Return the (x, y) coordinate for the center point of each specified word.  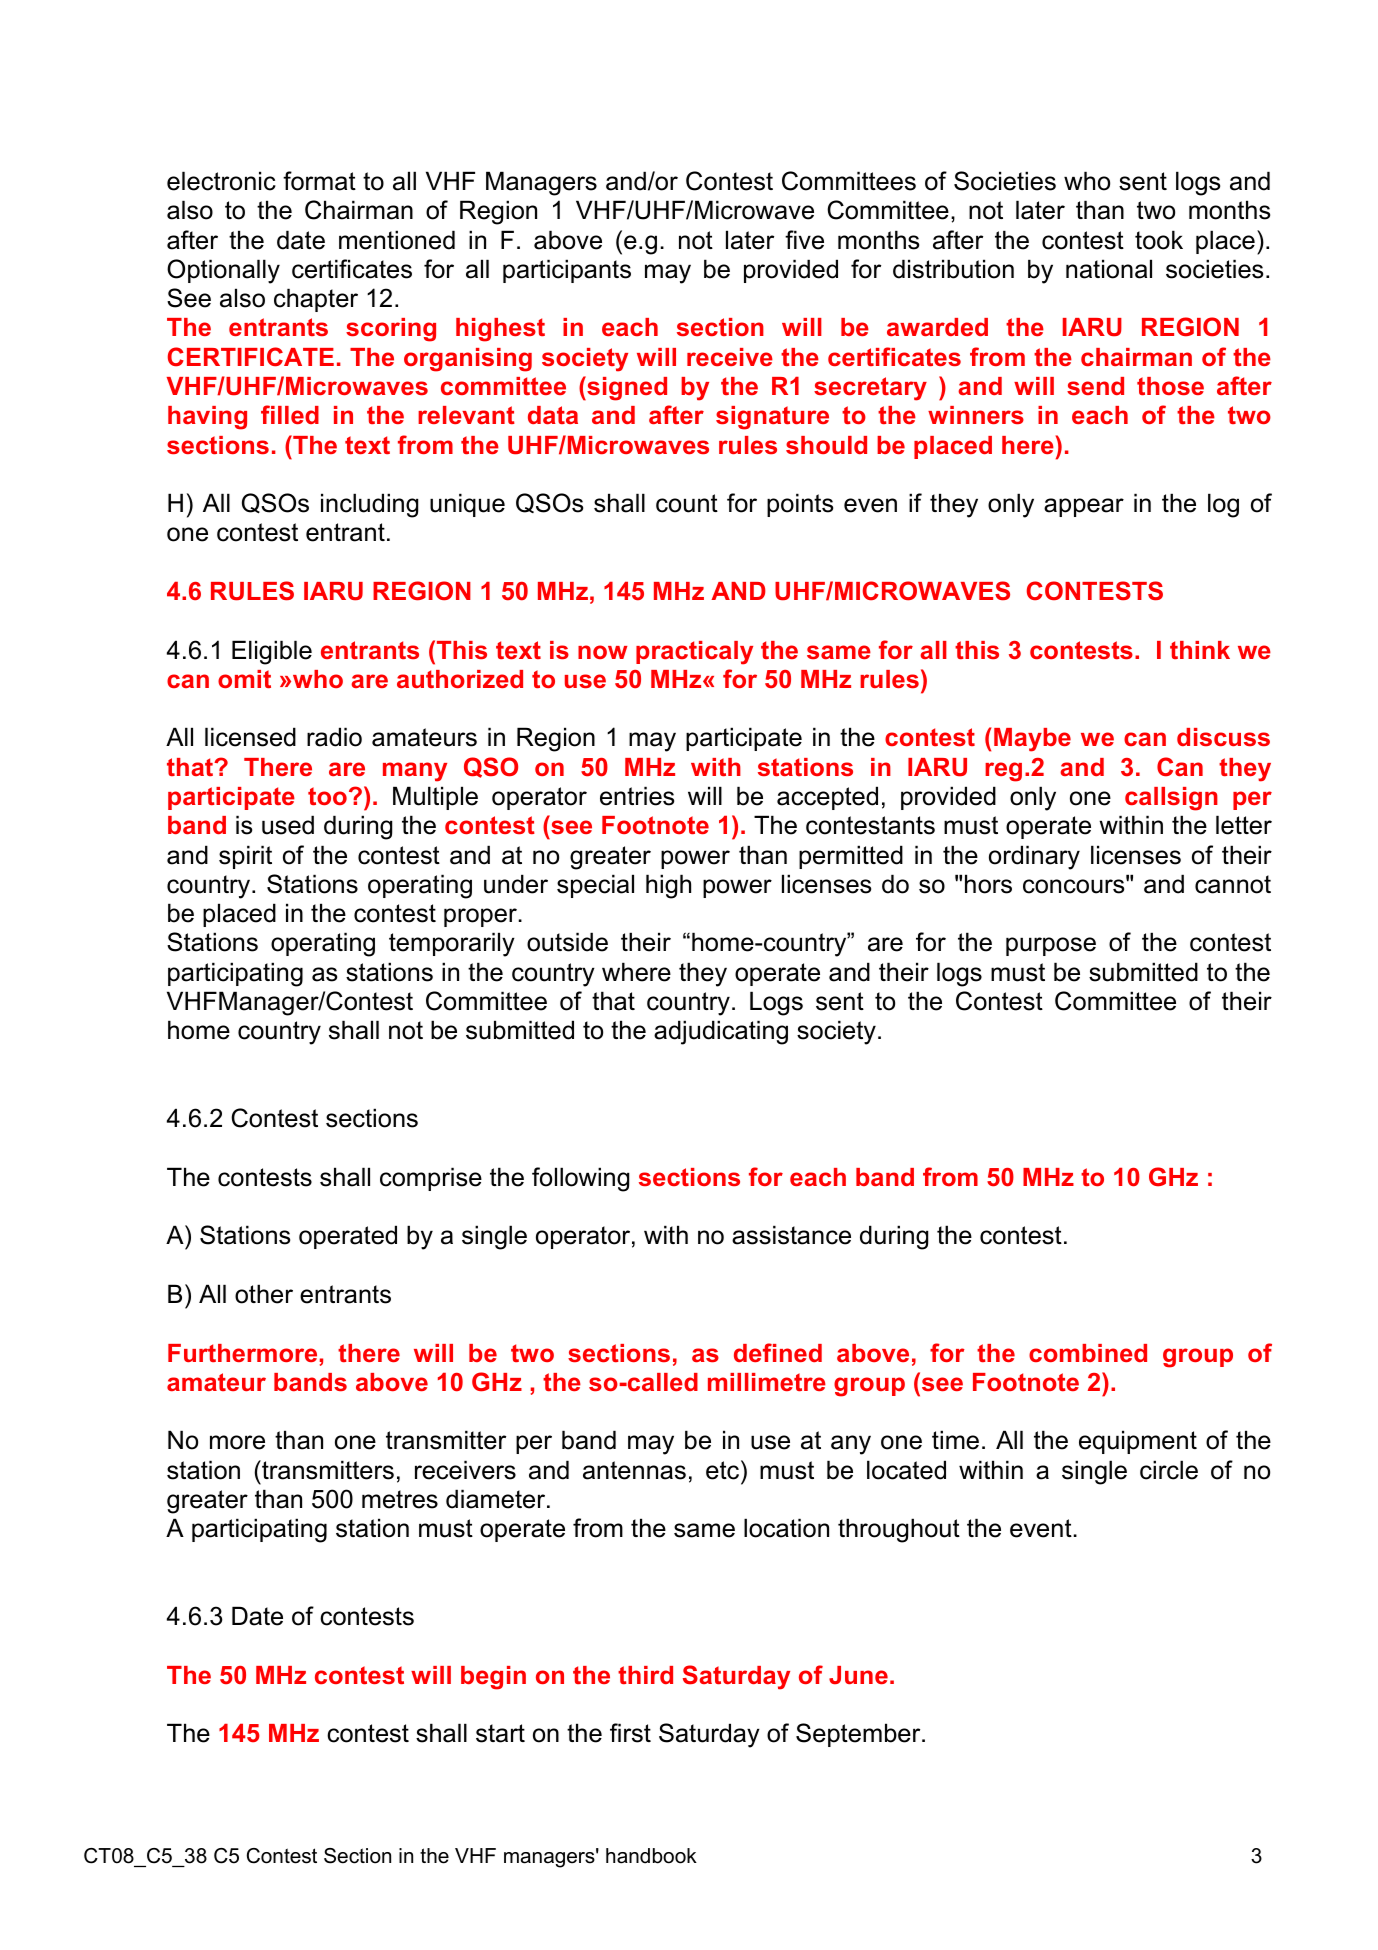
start (500, 1733)
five (804, 240)
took (1159, 240)
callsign (1171, 799)
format (319, 181)
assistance (791, 1235)
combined (1088, 1353)
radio (334, 737)
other (264, 1294)
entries (637, 796)
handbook (651, 1856)
